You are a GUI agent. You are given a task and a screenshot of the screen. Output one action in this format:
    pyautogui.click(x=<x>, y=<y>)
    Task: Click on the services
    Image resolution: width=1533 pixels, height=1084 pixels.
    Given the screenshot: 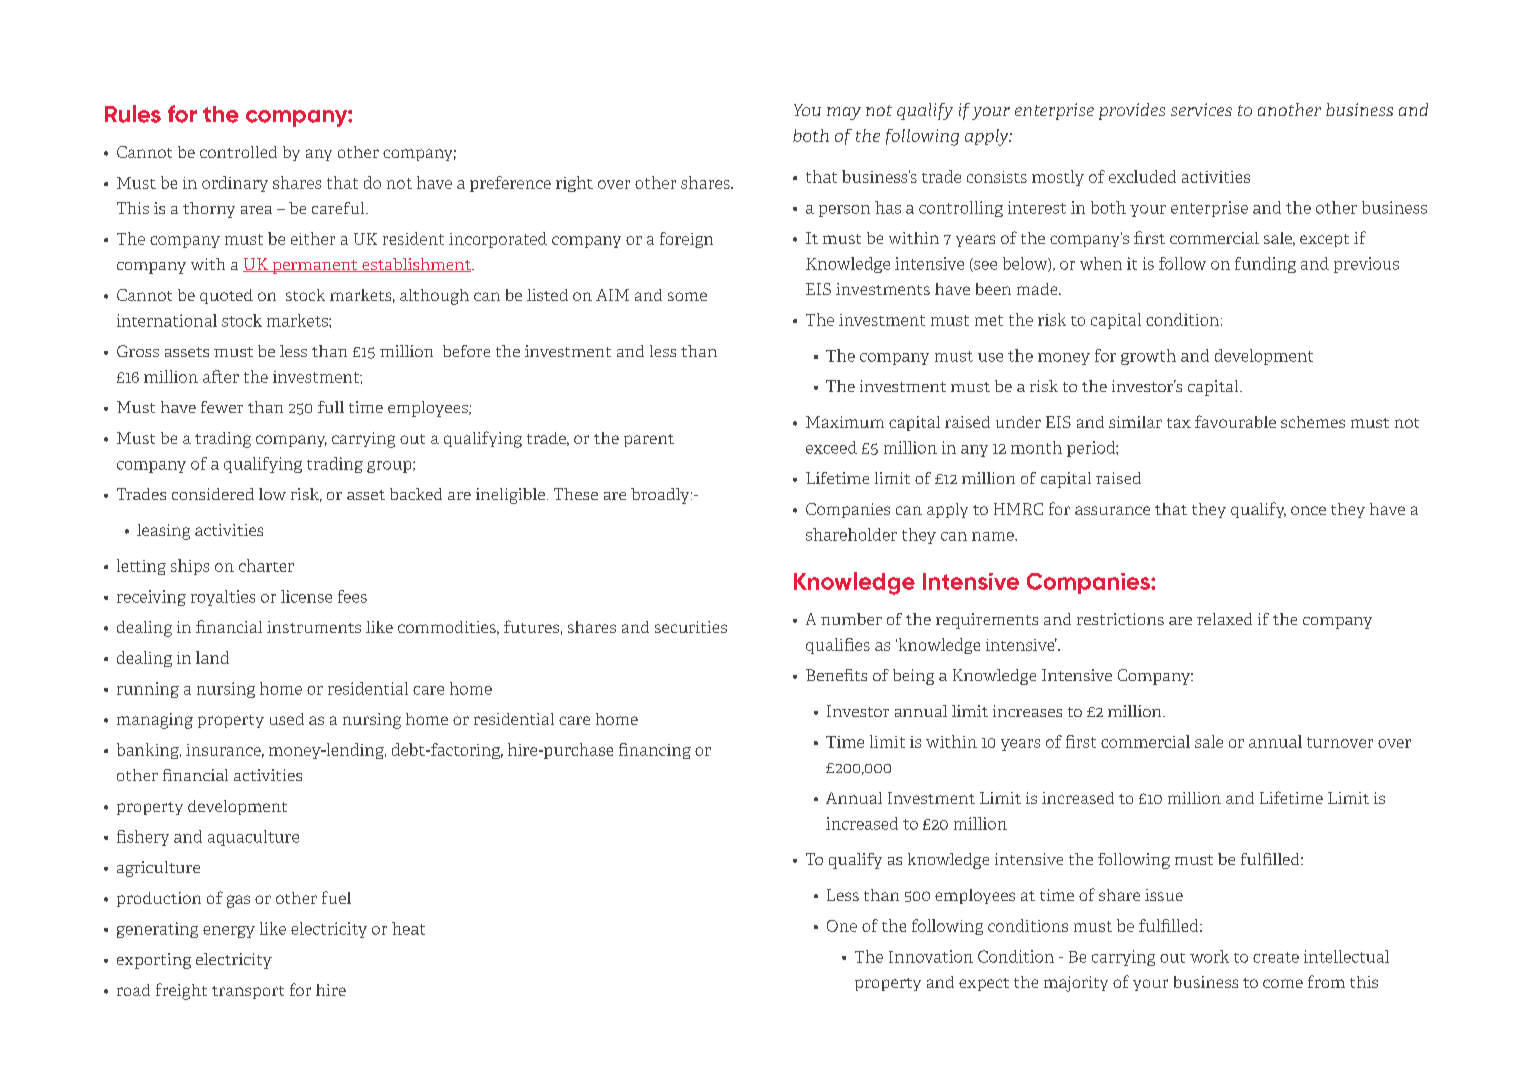 What is the action you would take?
    pyautogui.click(x=1201, y=109)
